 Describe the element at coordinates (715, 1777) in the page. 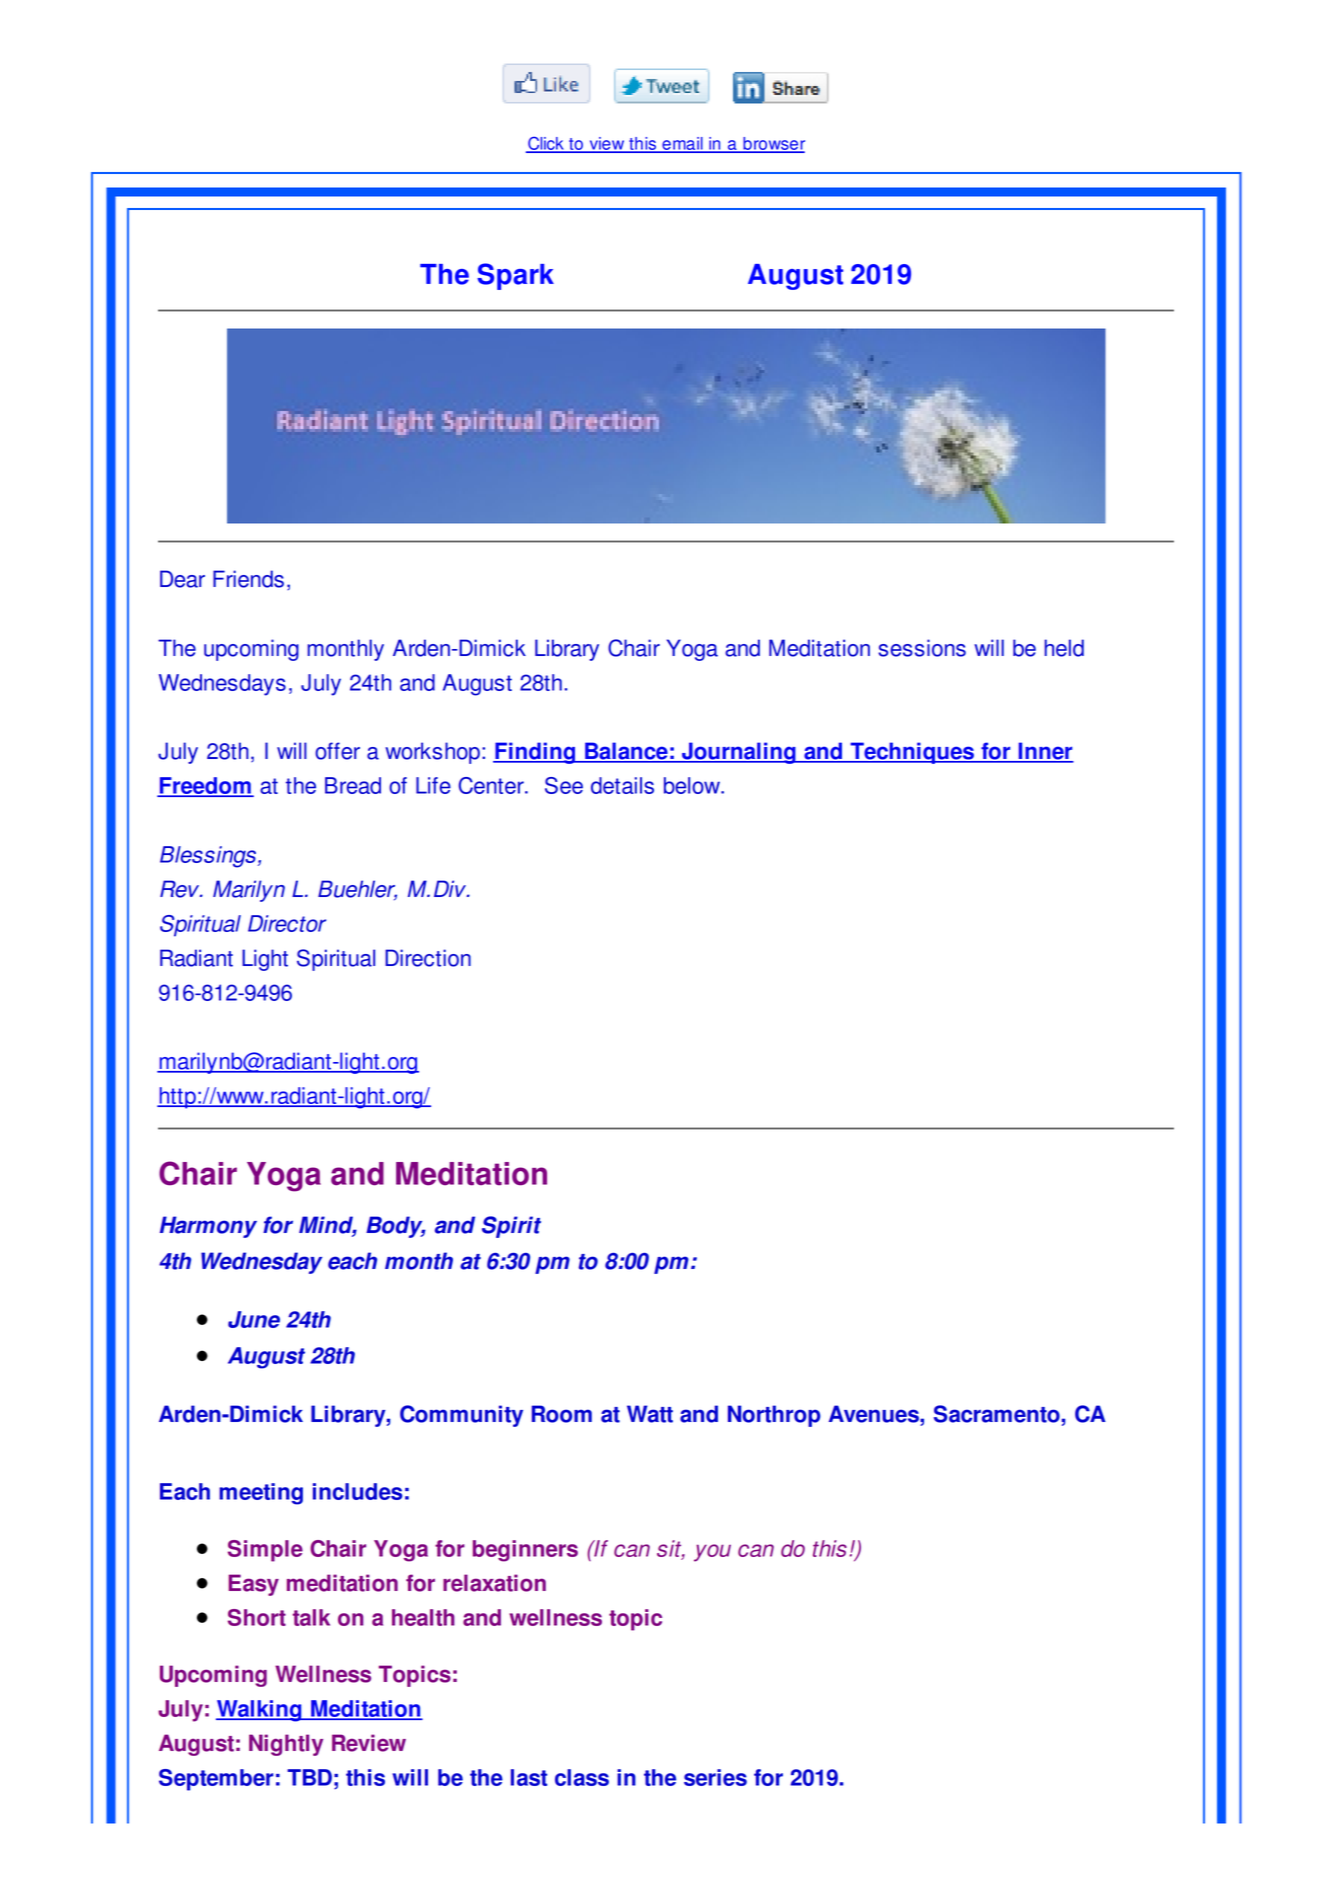

I see `series` at that location.
